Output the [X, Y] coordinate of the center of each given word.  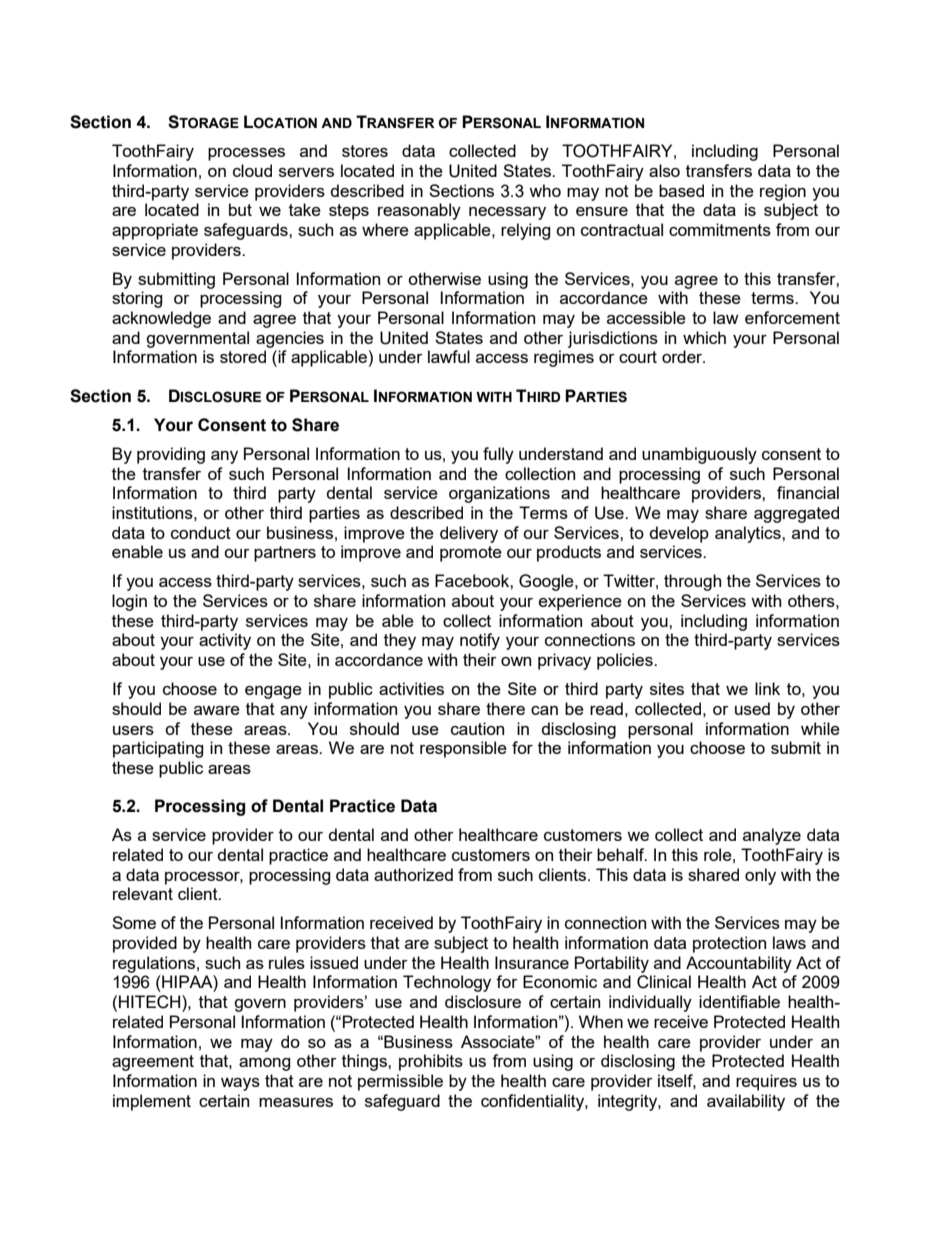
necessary [507, 213]
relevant [143, 893]
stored [243, 356]
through [692, 582]
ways [240, 1084]
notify [480, 641]
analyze [772, 836]
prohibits [431, 1062]
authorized [413, 874]
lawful [449, 356]
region [783, 192]
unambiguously [699, 455]
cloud [252, 170]
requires [766, 1082]
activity [225, 641]
